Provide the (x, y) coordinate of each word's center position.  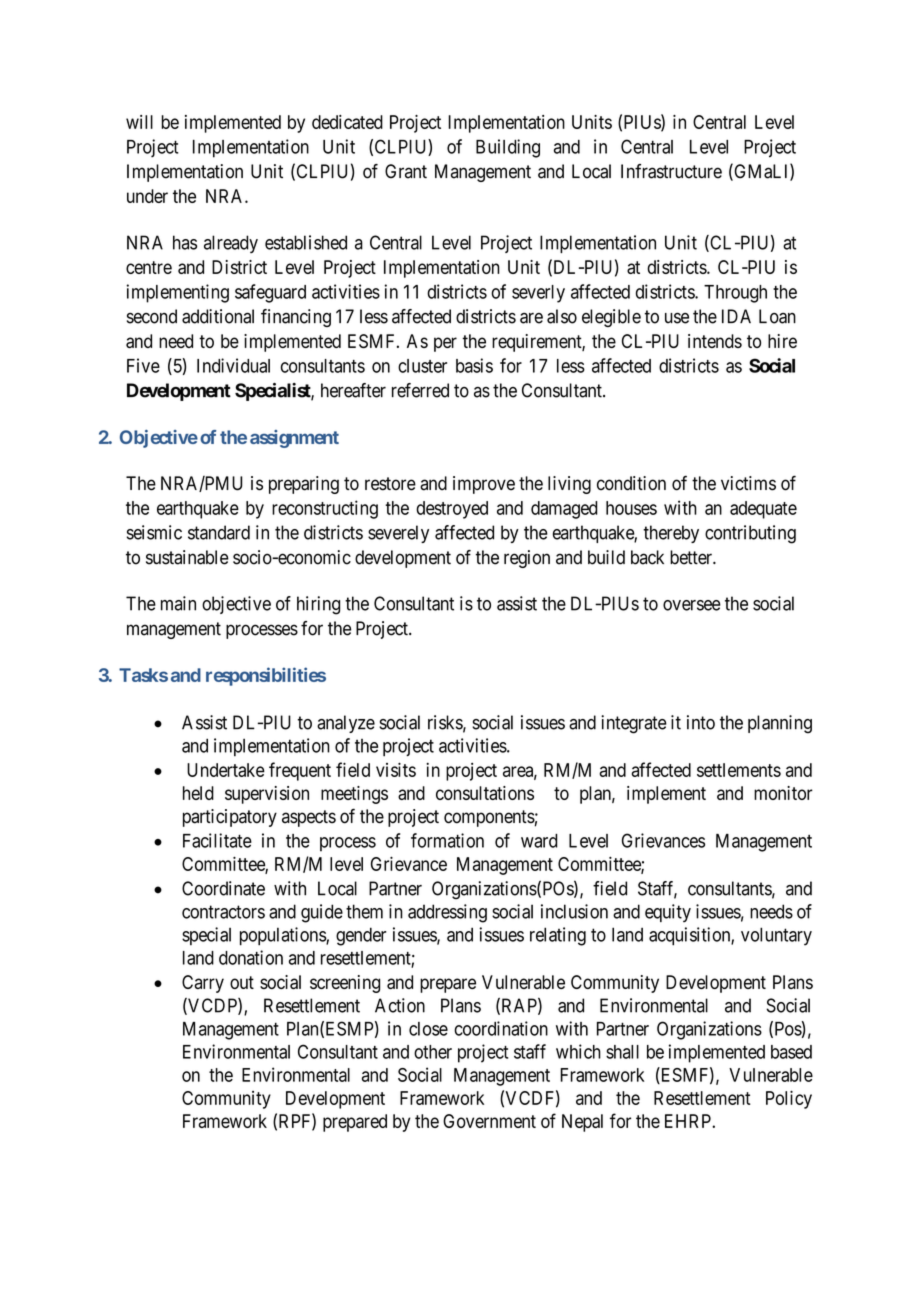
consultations (485, 793)
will (139, 122)
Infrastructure (671, 171)
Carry (203, 984)
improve (484, 485)
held (198, 793)
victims (748, 483)
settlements (739, 770)
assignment (294, 439)
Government (489, 1121)
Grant (406, 171)
